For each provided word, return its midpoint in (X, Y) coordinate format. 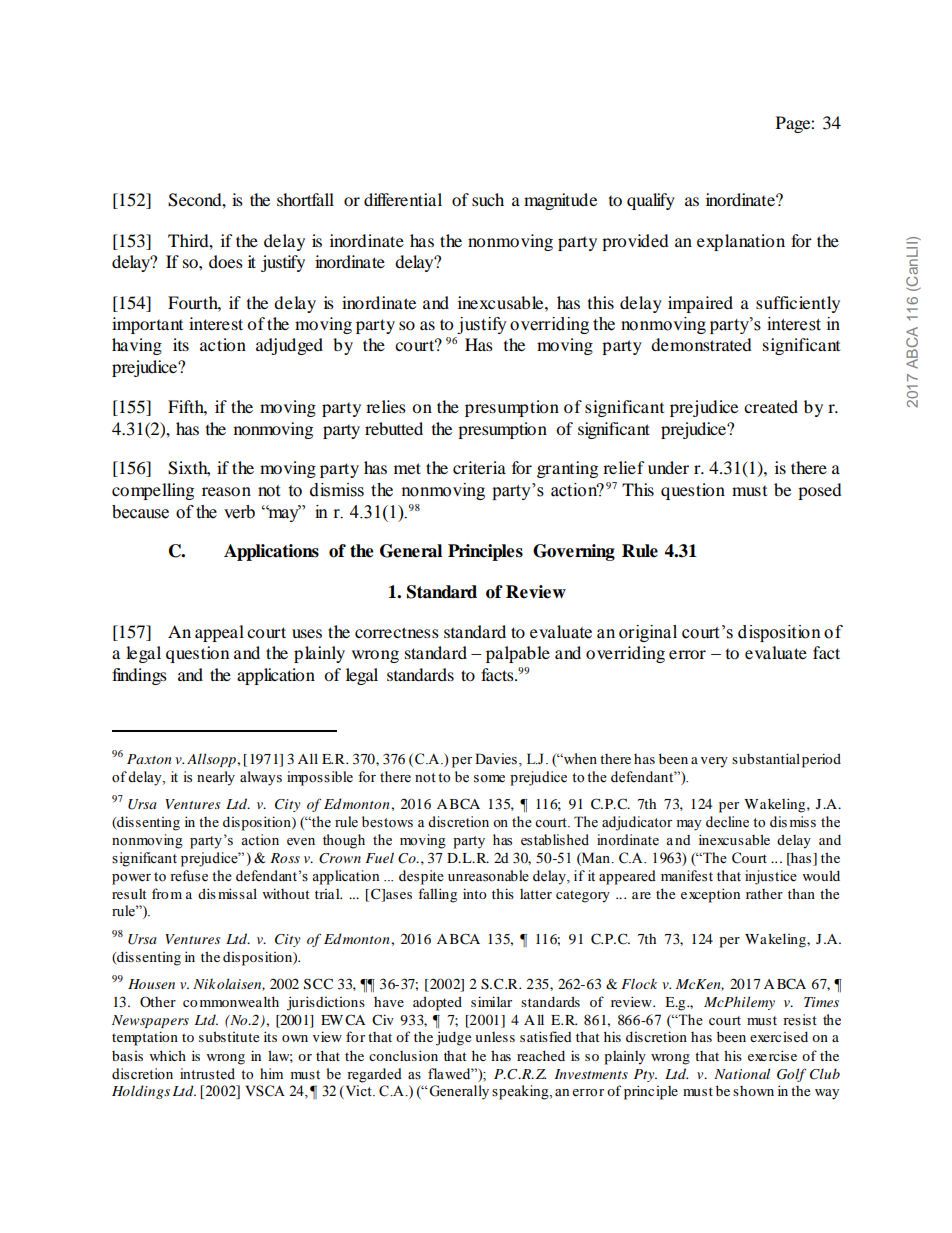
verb (239, 512)
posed (820, 491)
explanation (741, 242)
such (488, 199)
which (168, 1055)
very (714, 762)
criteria (479, 467)
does (226, 261)
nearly (216, 778)
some (489, 779)
